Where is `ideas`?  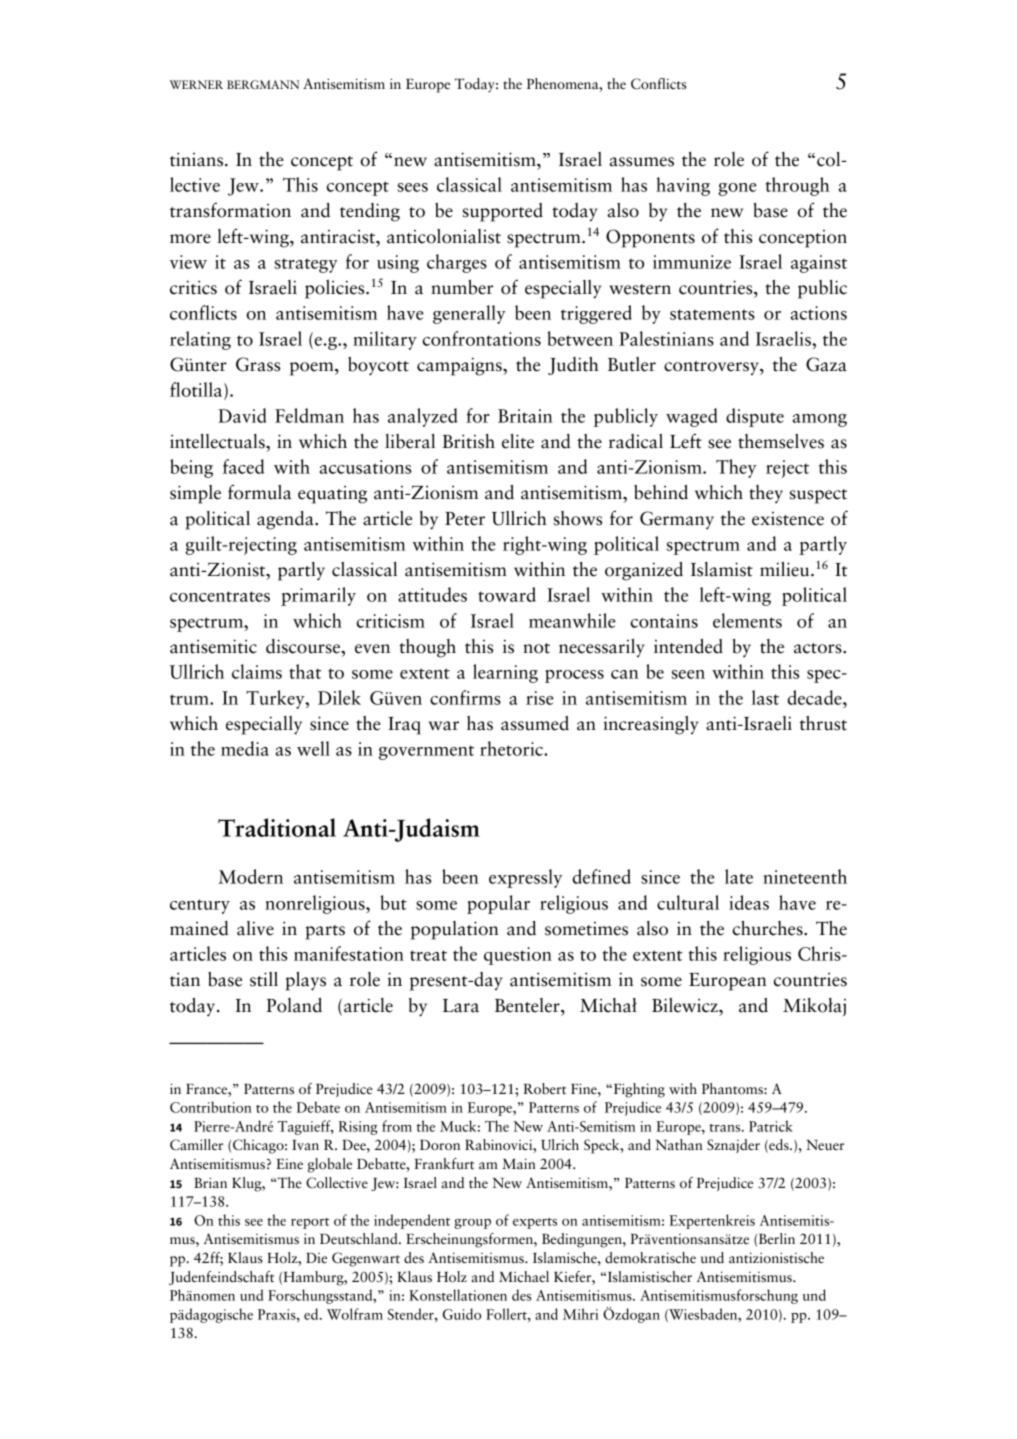 ideas is located at coordinates (749, 902).
